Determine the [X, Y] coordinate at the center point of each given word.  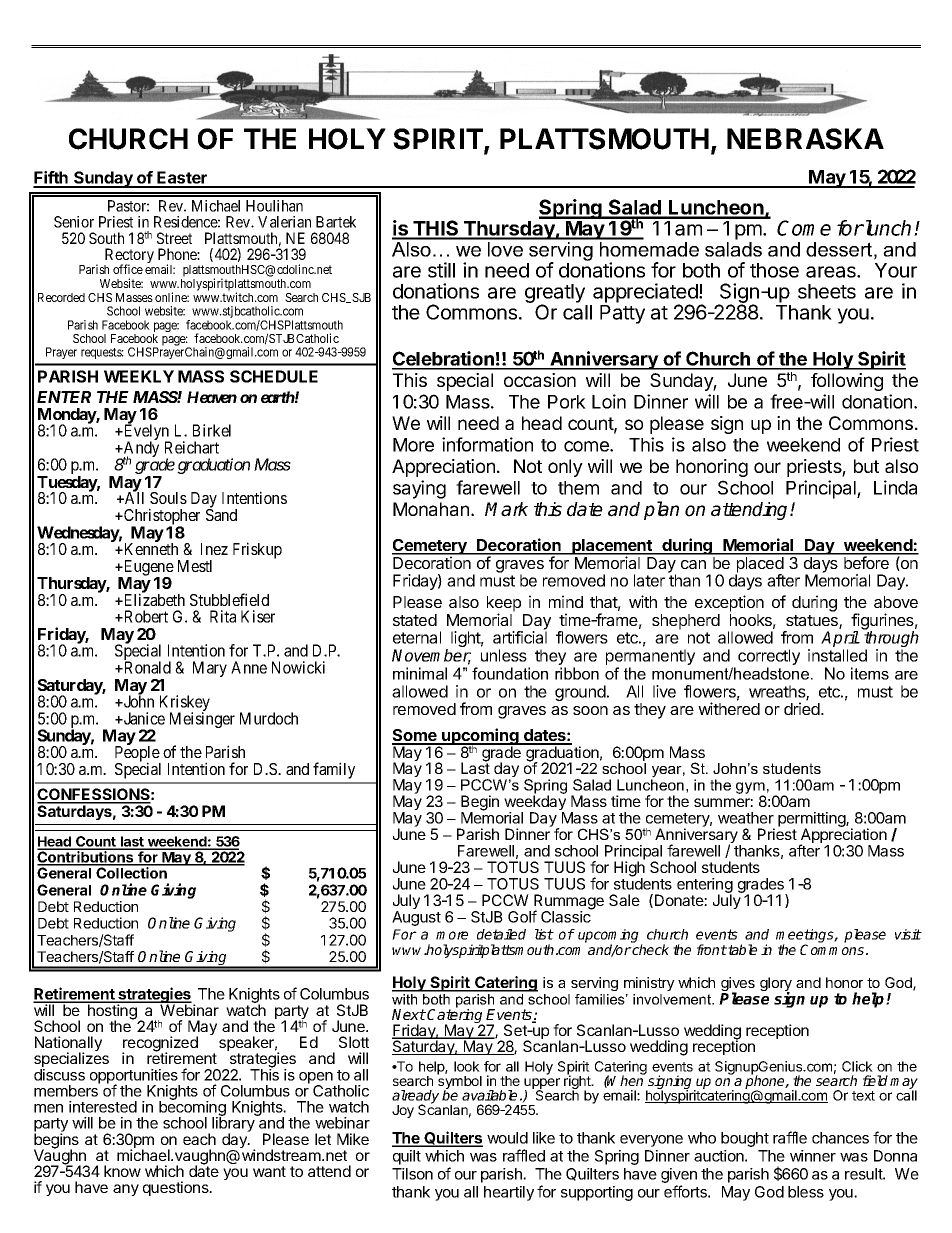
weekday [535, 804]
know [122, 1171]
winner [813, 1156]
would [507, 1138]
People [138, 755]
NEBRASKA [805, 139]
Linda [895, 487]
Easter [182, 179]
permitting [812, 821]
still [441, 270]
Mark [506, 509]
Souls [168, 498]
